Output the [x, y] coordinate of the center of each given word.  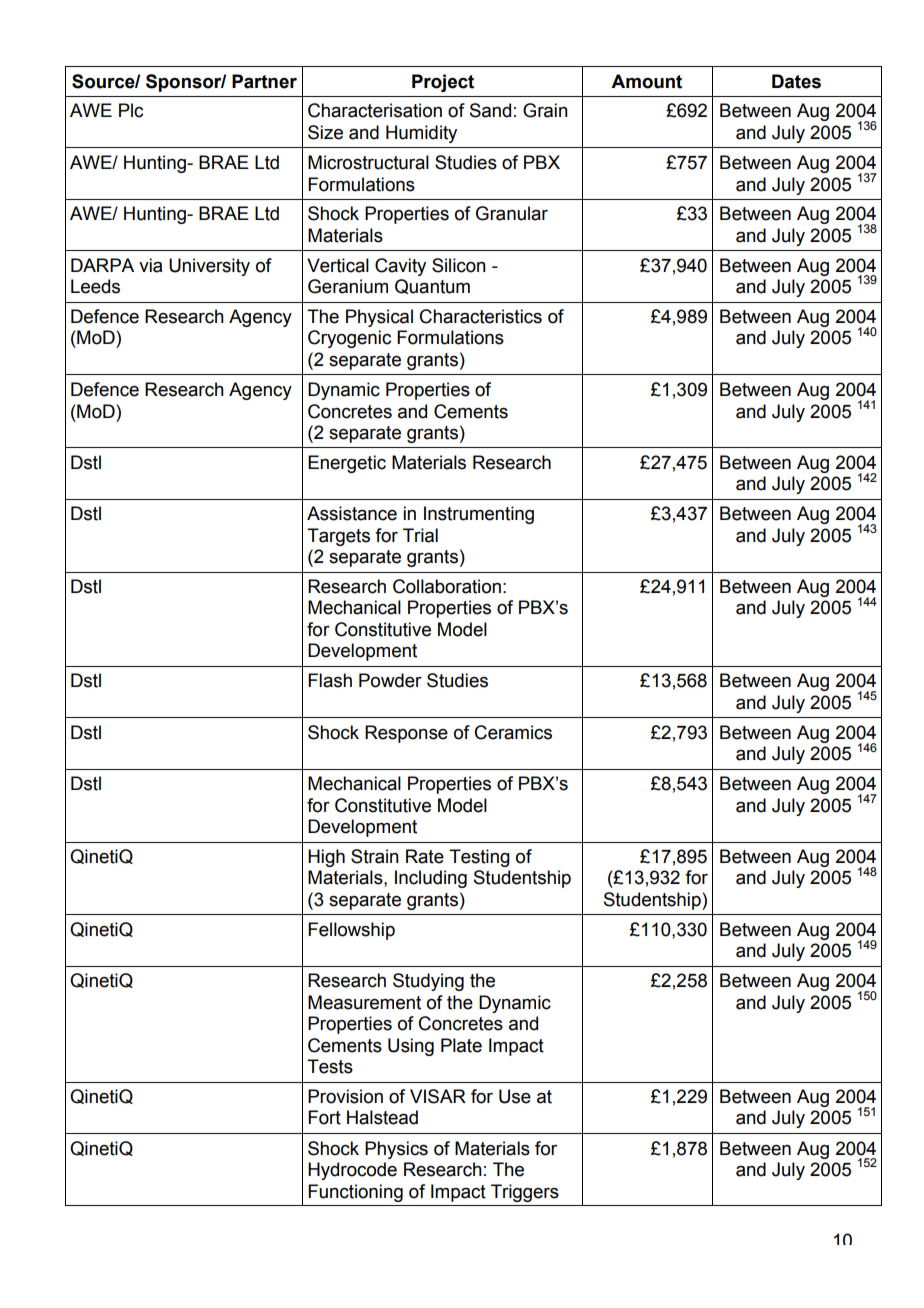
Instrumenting [479, 515]
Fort [324, 1117]
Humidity [421, 134]
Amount [646, 81]
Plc [131, 110]
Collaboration [447, 586]
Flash [330, 680]
